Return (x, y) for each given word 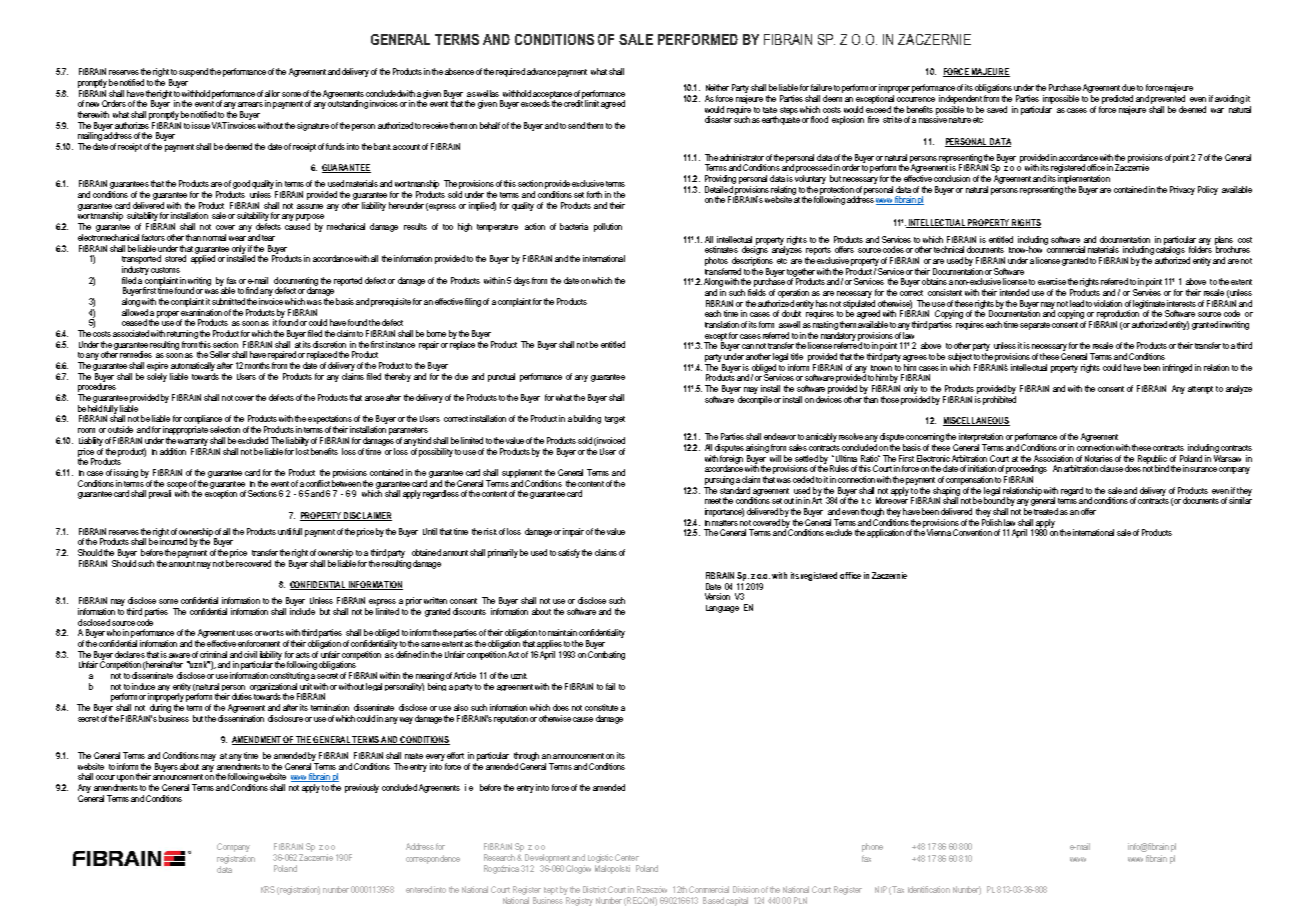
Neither (717, 87)
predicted (1117, 99)
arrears (250, 104)
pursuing (719, 480)
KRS (268, 889)
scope (177, 486)
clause (1111, 468)
